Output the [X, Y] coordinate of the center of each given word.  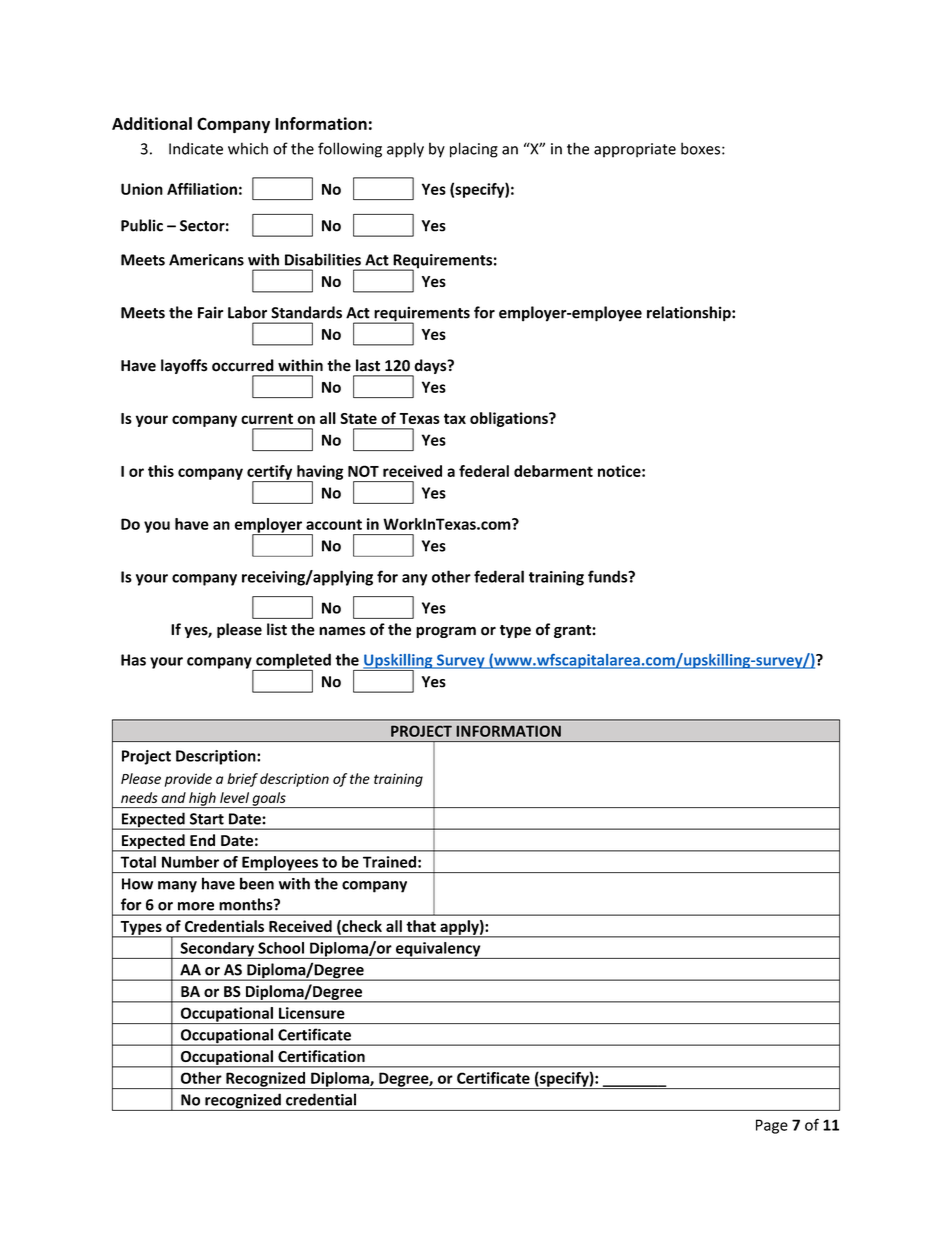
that [421, 926]
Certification [321, 1056]
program [446, 632]
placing [474, 150]
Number [190, 862]
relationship [690, 314]
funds [609, 576]
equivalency [438, 950]
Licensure [312, 1013]
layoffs [184, 366]
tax [455, 418]
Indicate [196, 148]
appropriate [635, 150]
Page [772, 1126]
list [277, 629]
